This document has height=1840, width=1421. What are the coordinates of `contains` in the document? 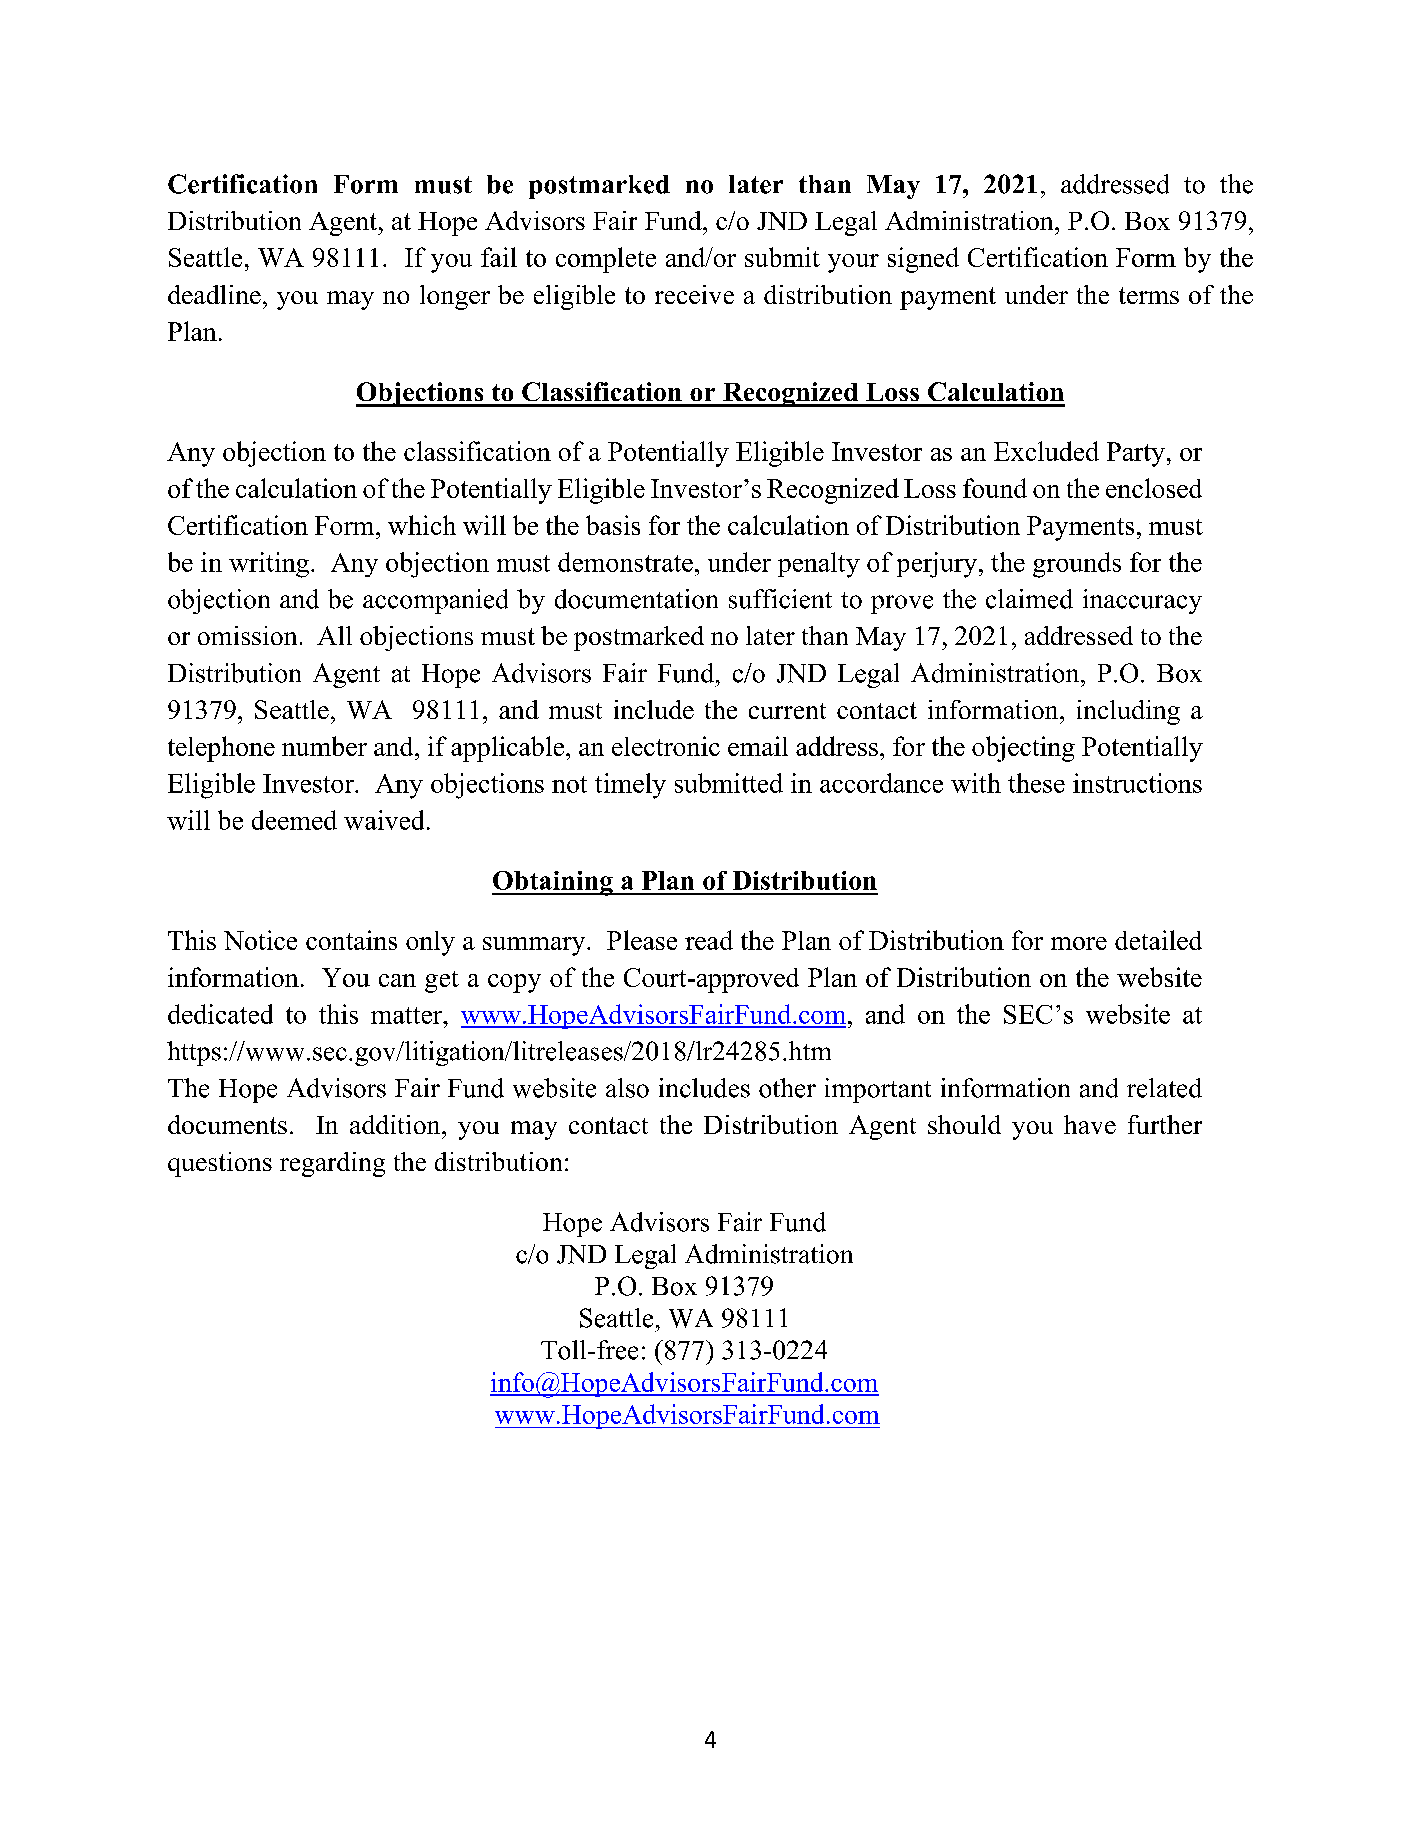 It's located at (351, 940).
